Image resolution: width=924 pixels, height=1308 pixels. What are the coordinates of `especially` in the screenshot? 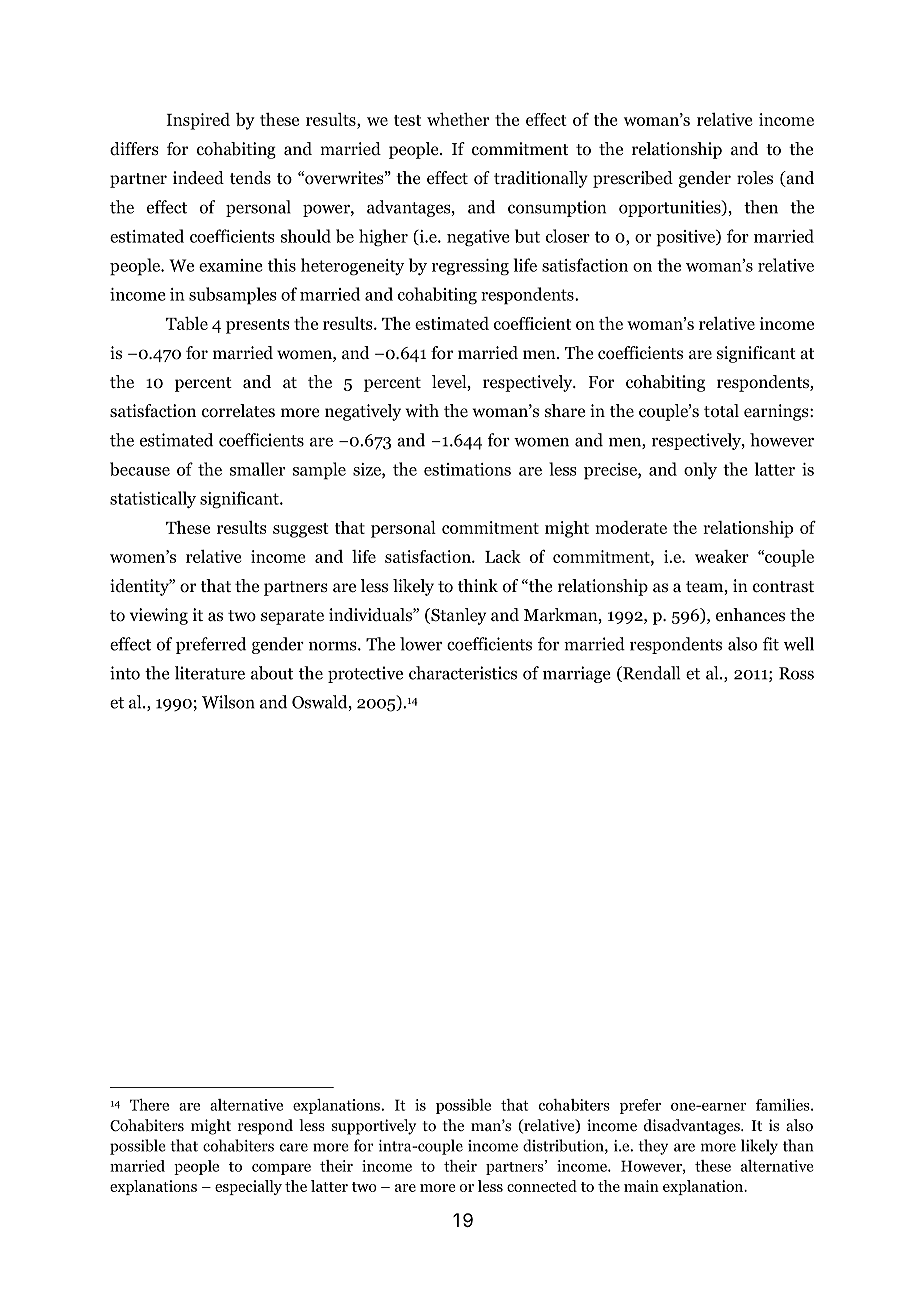 It's located at (248, 1187).
